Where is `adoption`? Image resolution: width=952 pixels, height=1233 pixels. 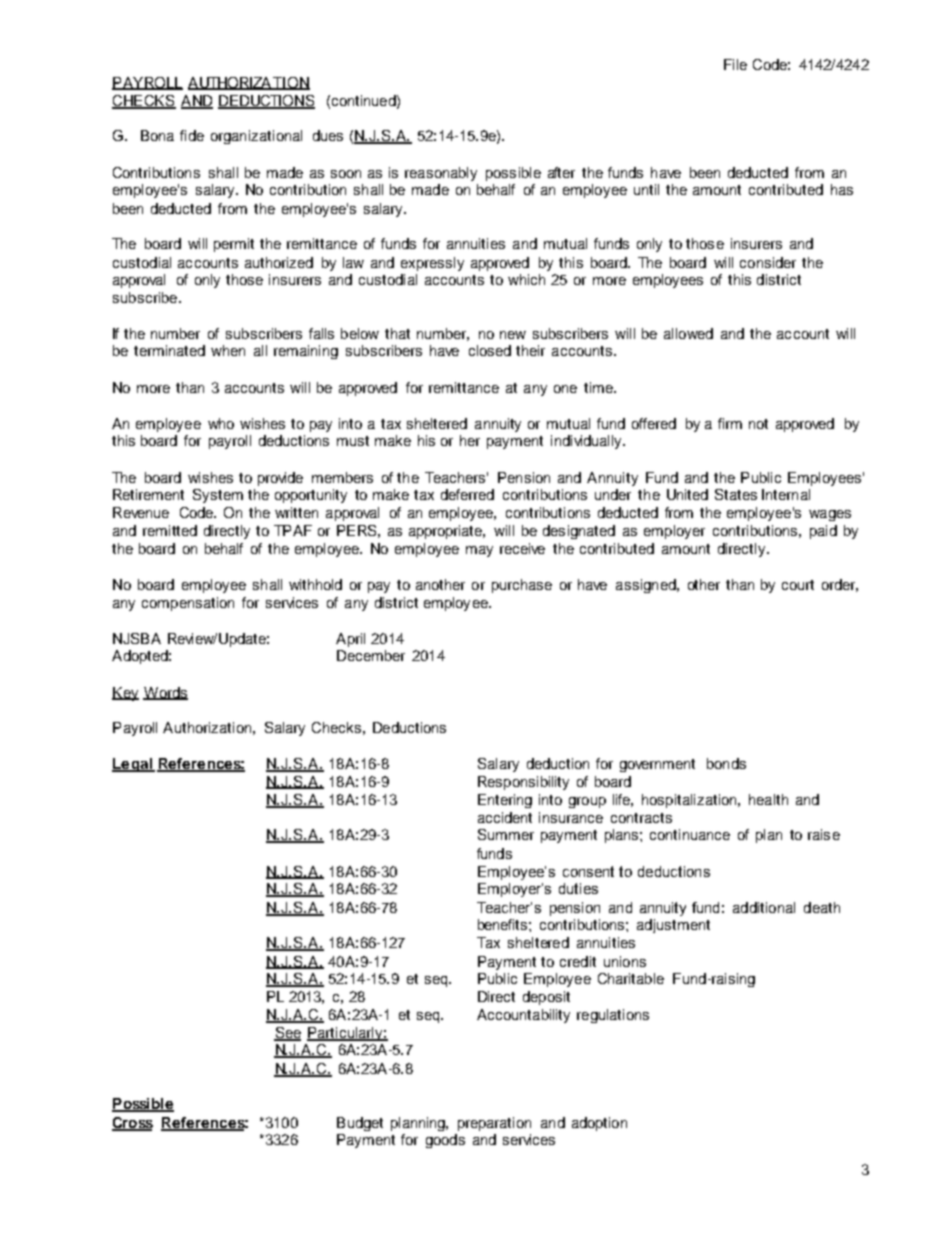 adoption is located at coordinates (599, 1124).
